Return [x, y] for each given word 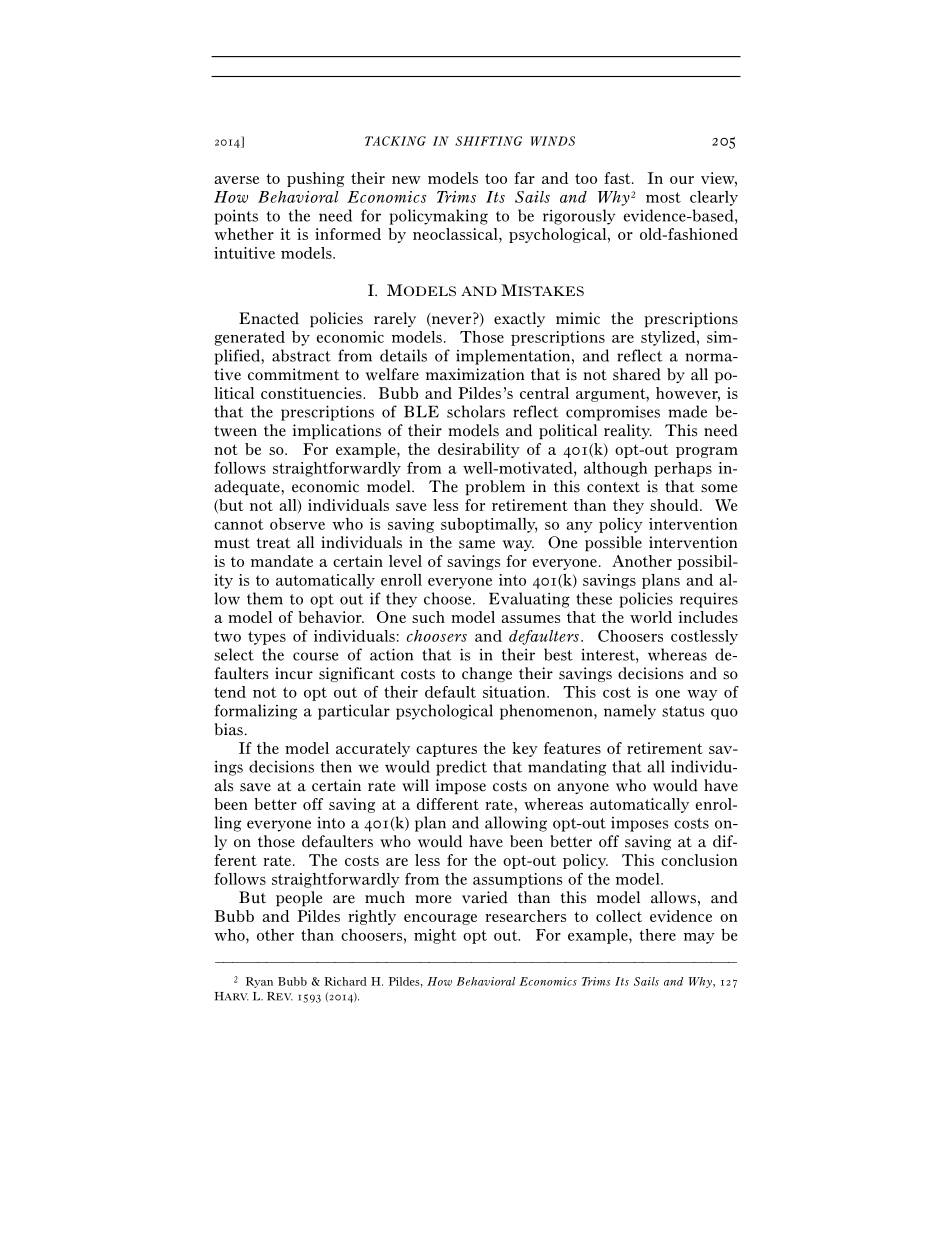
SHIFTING [488, 141]
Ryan [259, 982]
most [663, 197]
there [658, 935]
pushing [315, 179]
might [435, 936]
